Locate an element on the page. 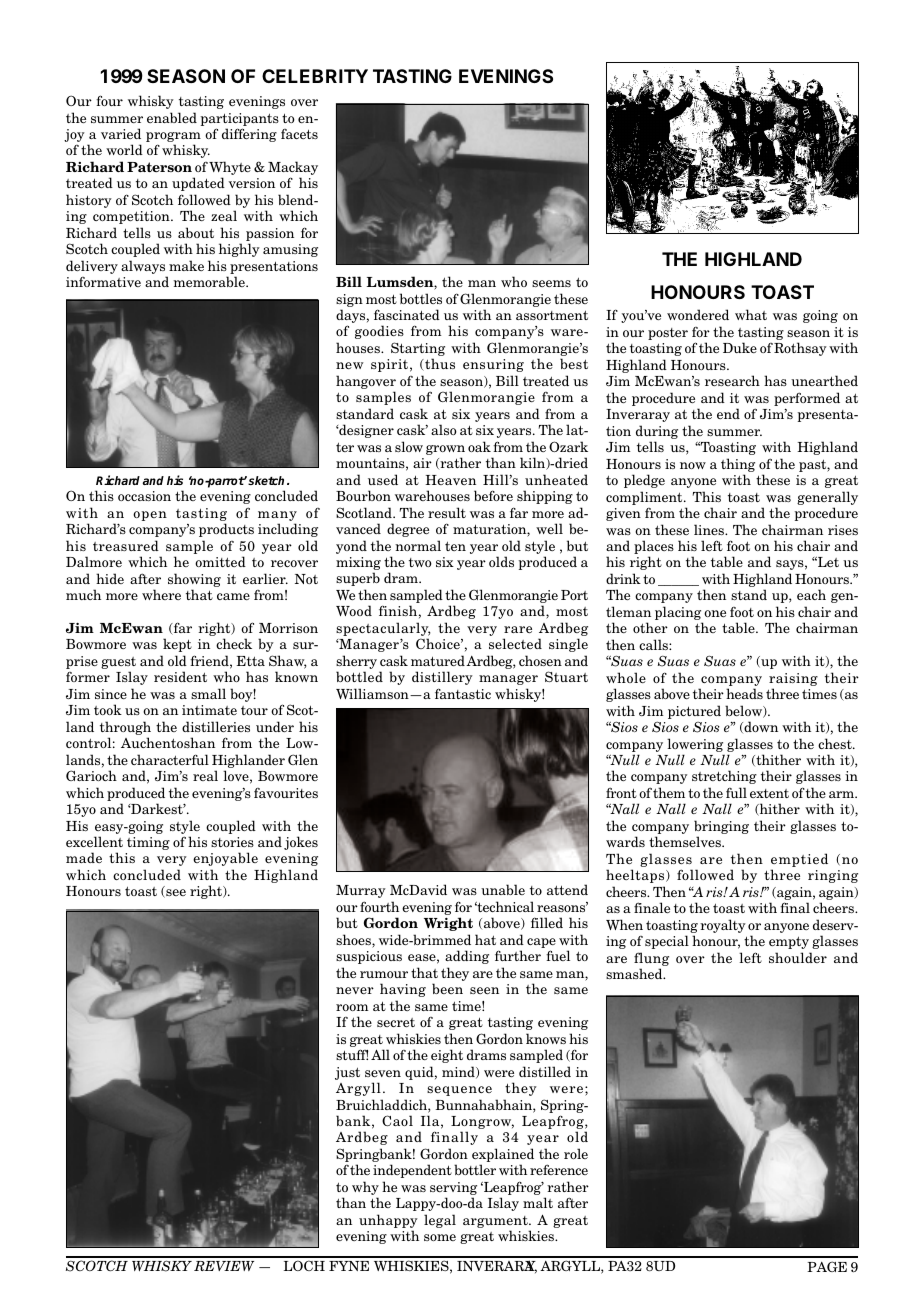  REVIEW is located at coordinates (224, 1266).
